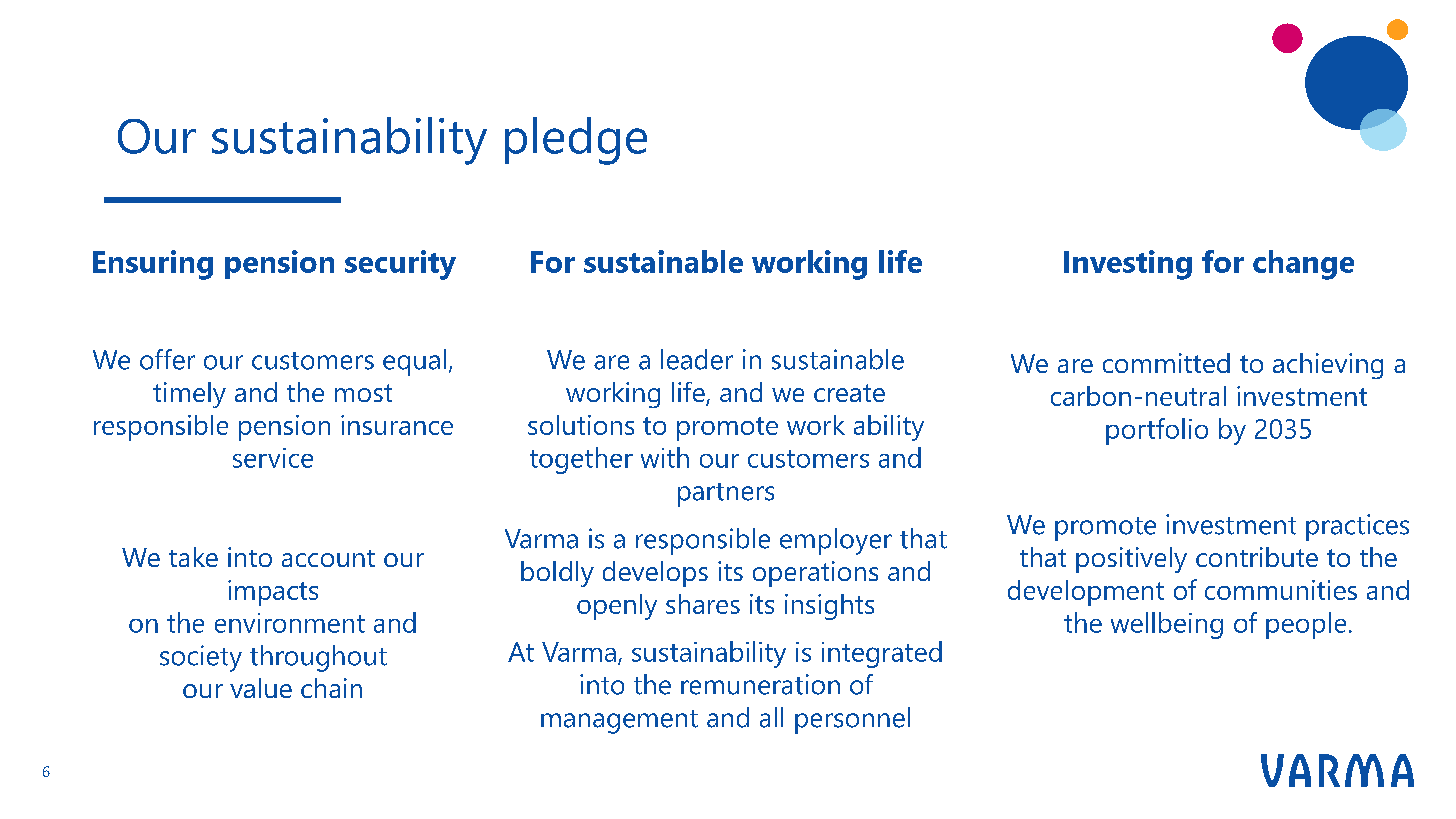 This page has height=819, width=1456. What do you see at coordinates (1157, 431) in the page?
I see `portfolio` at bounding box center [1157, 431].
